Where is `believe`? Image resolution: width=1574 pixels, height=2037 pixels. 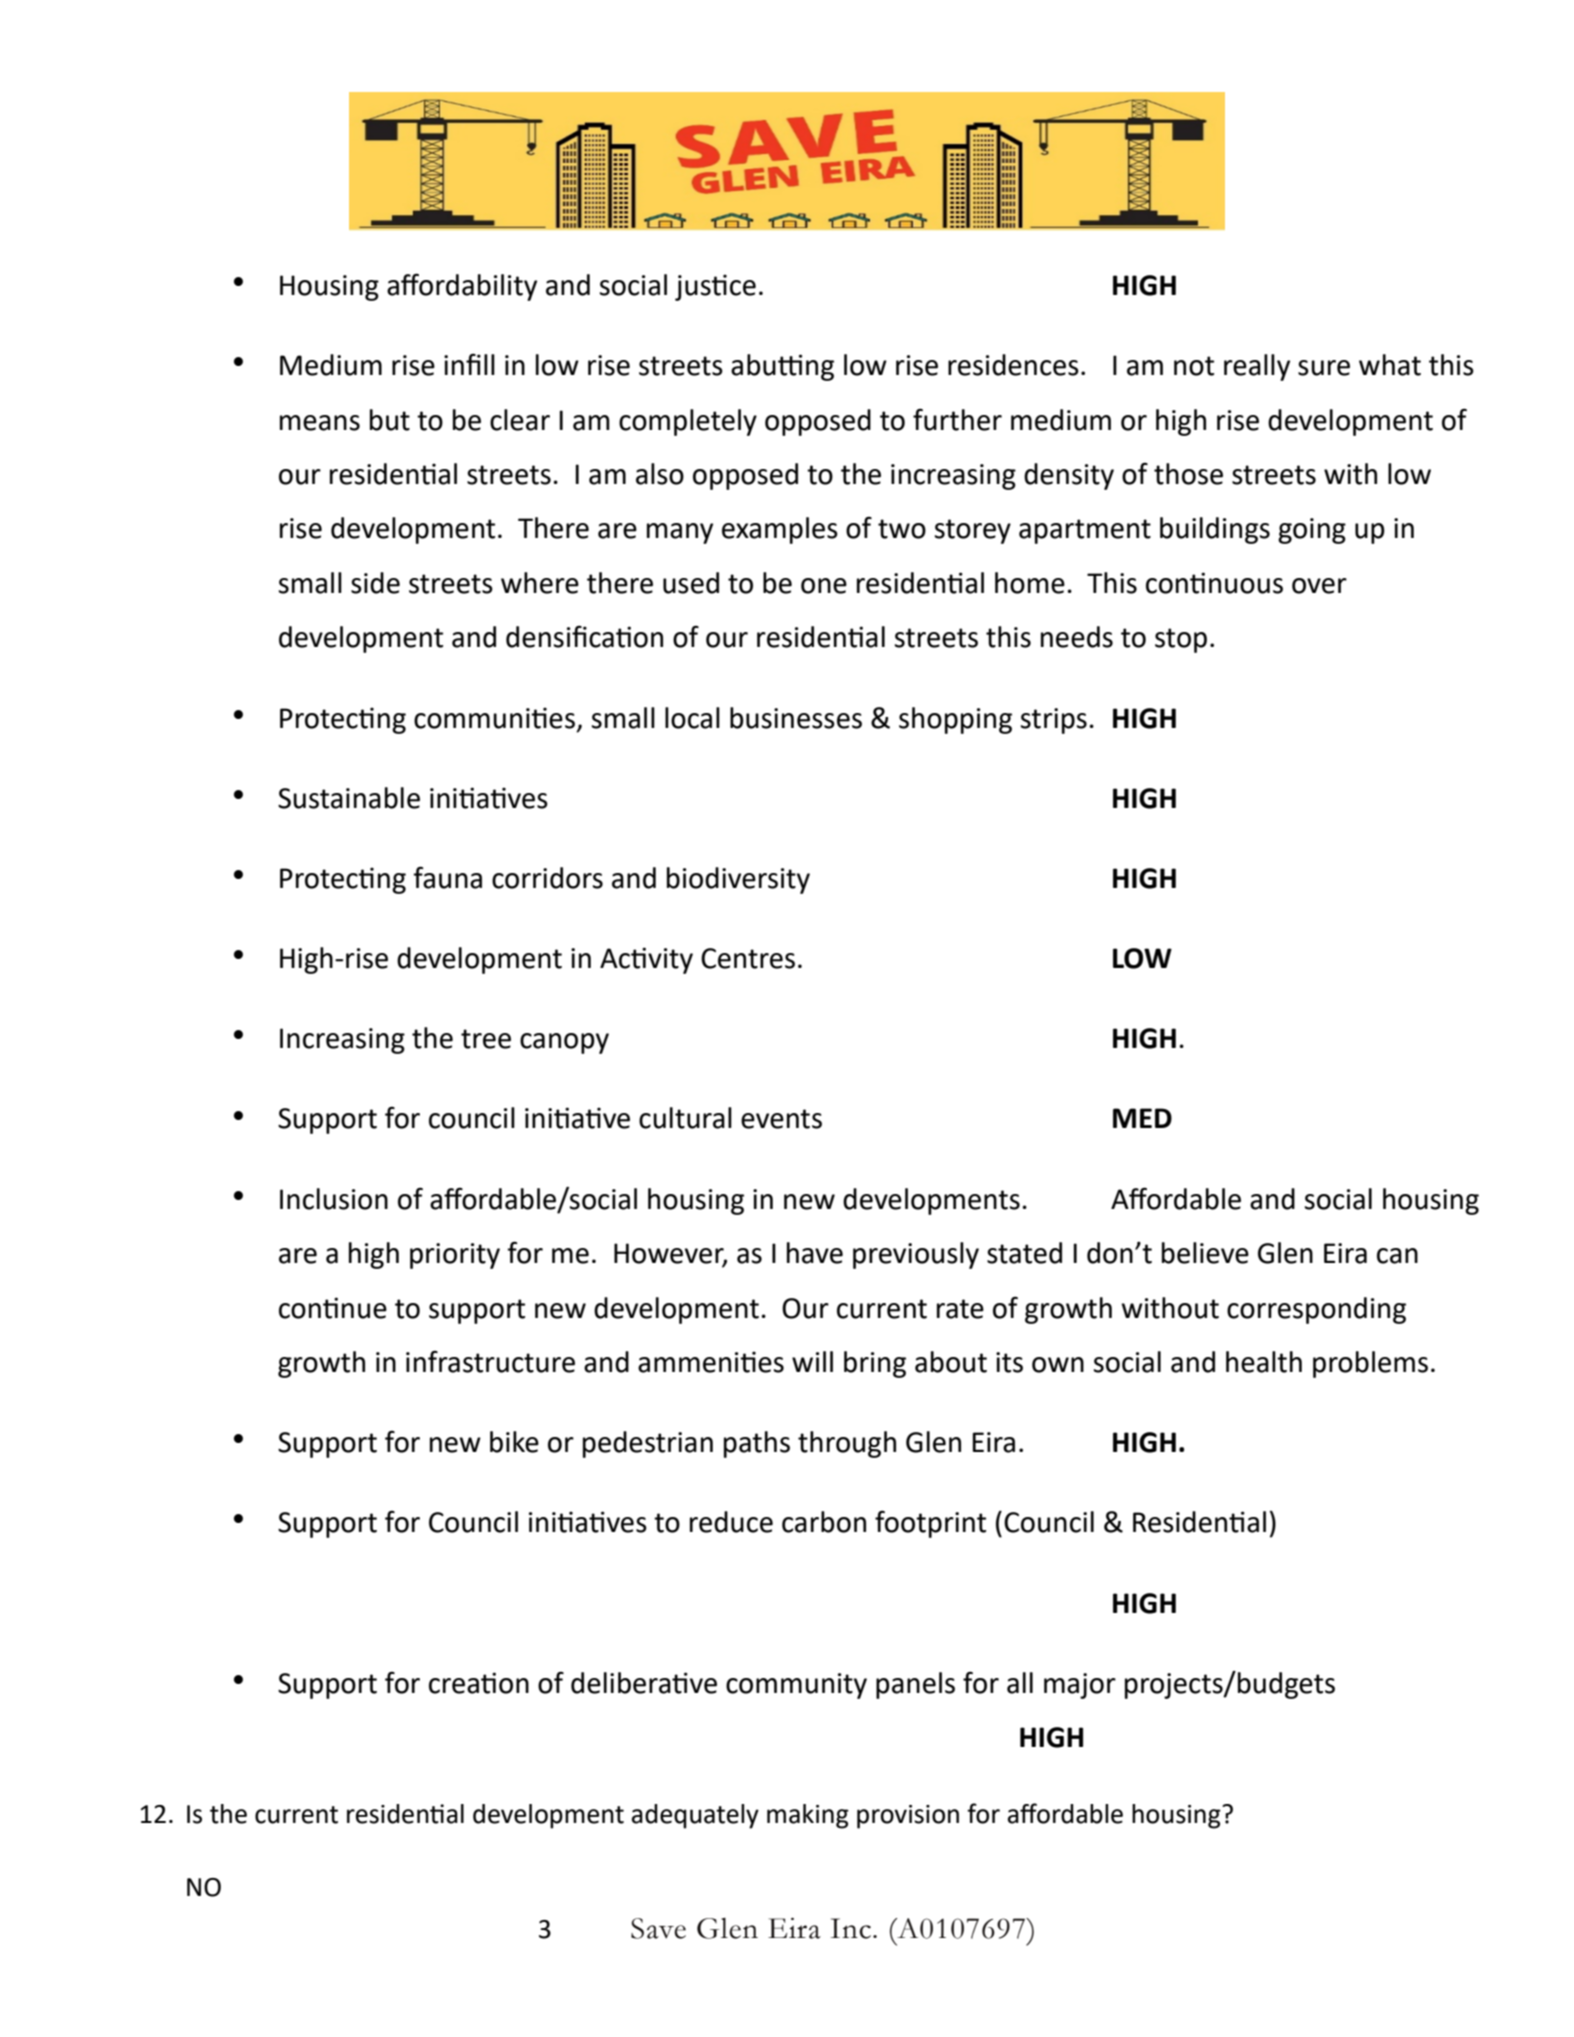 believe is located at coordinates (1205, 1253).
